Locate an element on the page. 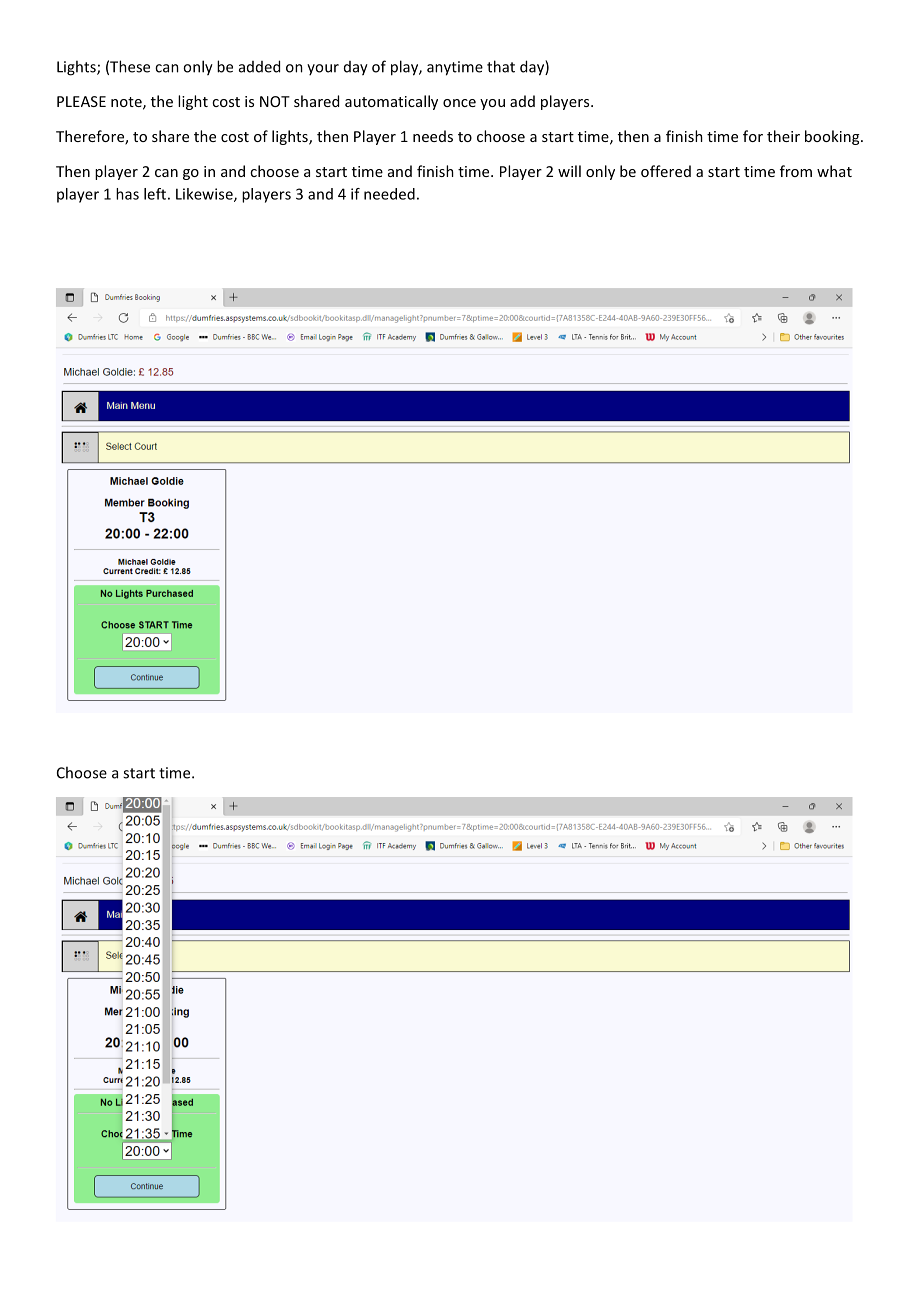 This page has width=924, height=1308. needed is located at coordinates (389, 194).
